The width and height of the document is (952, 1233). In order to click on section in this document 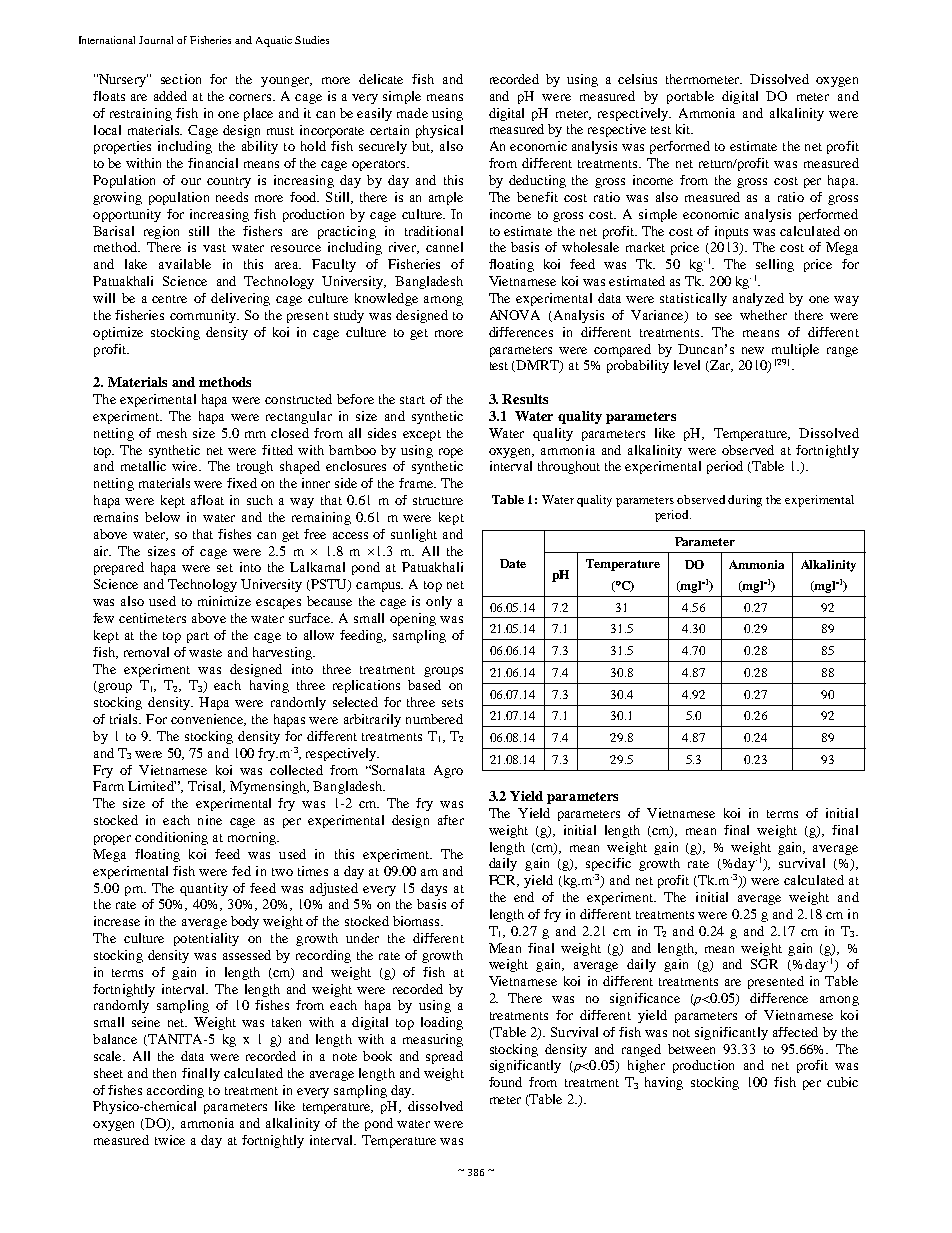, I will do `click(181, 79)`.
